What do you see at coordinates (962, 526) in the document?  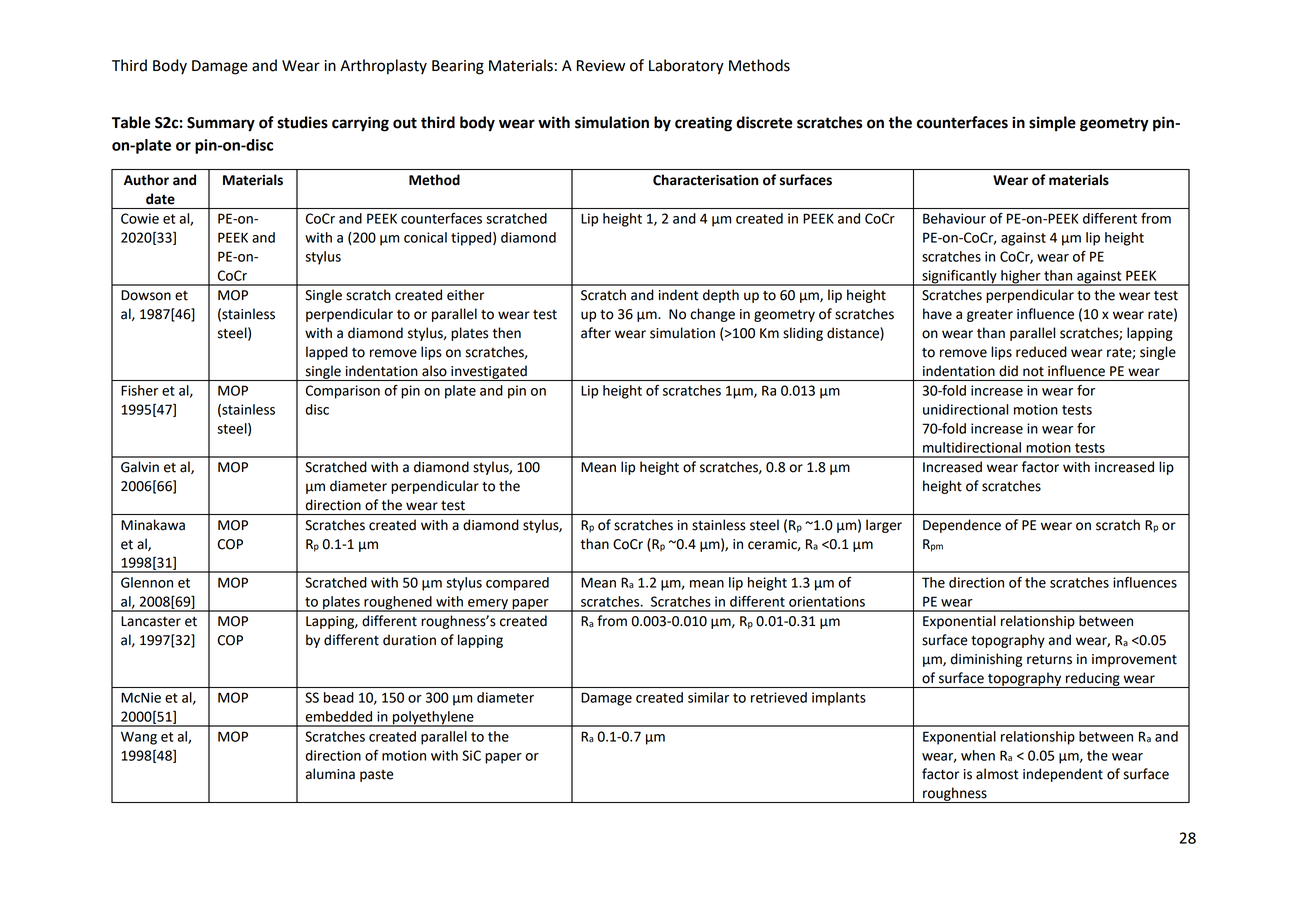 I see `Dependence` at bounding box center [962, 526].
